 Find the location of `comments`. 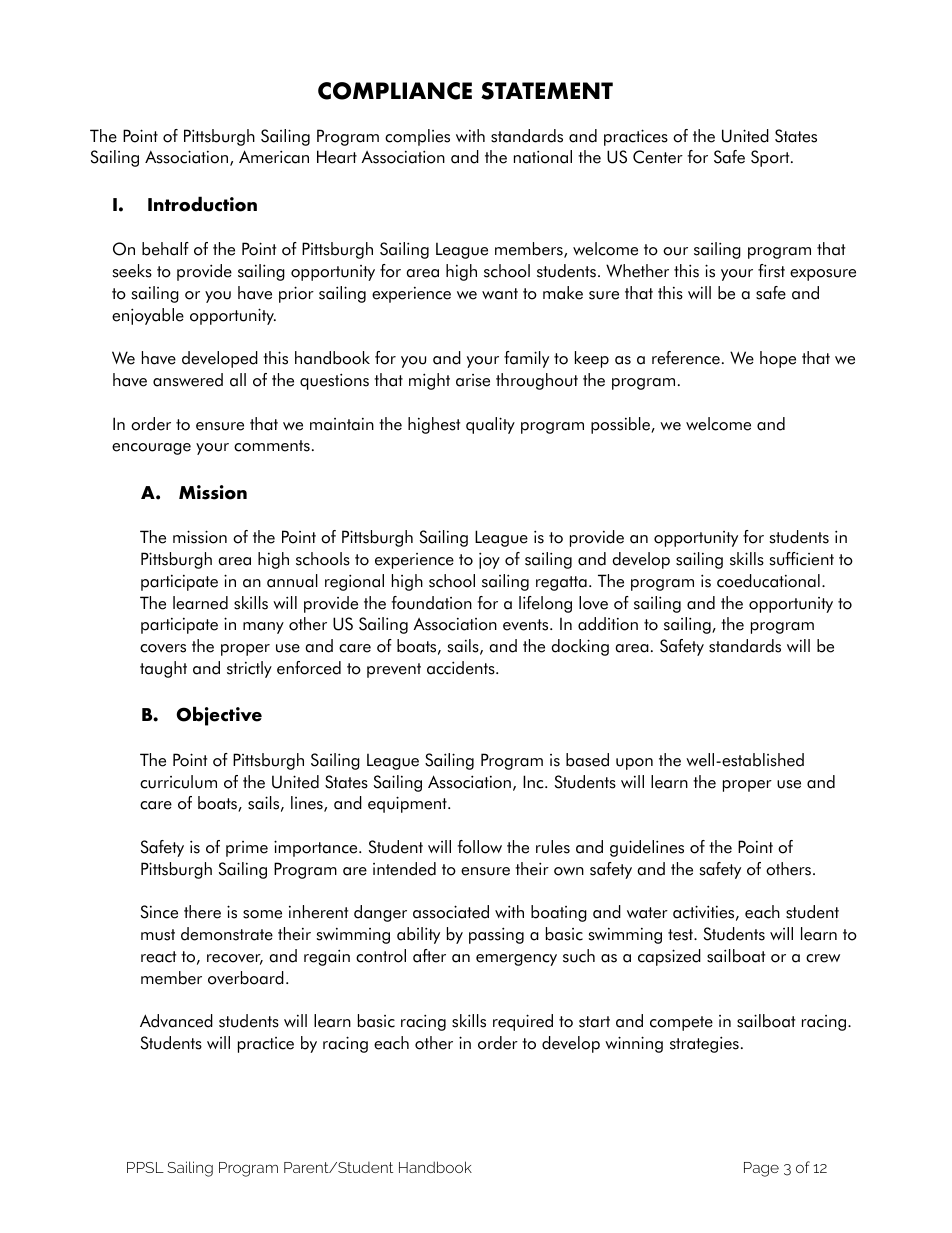

comments is located at coordinates (272, 446).
